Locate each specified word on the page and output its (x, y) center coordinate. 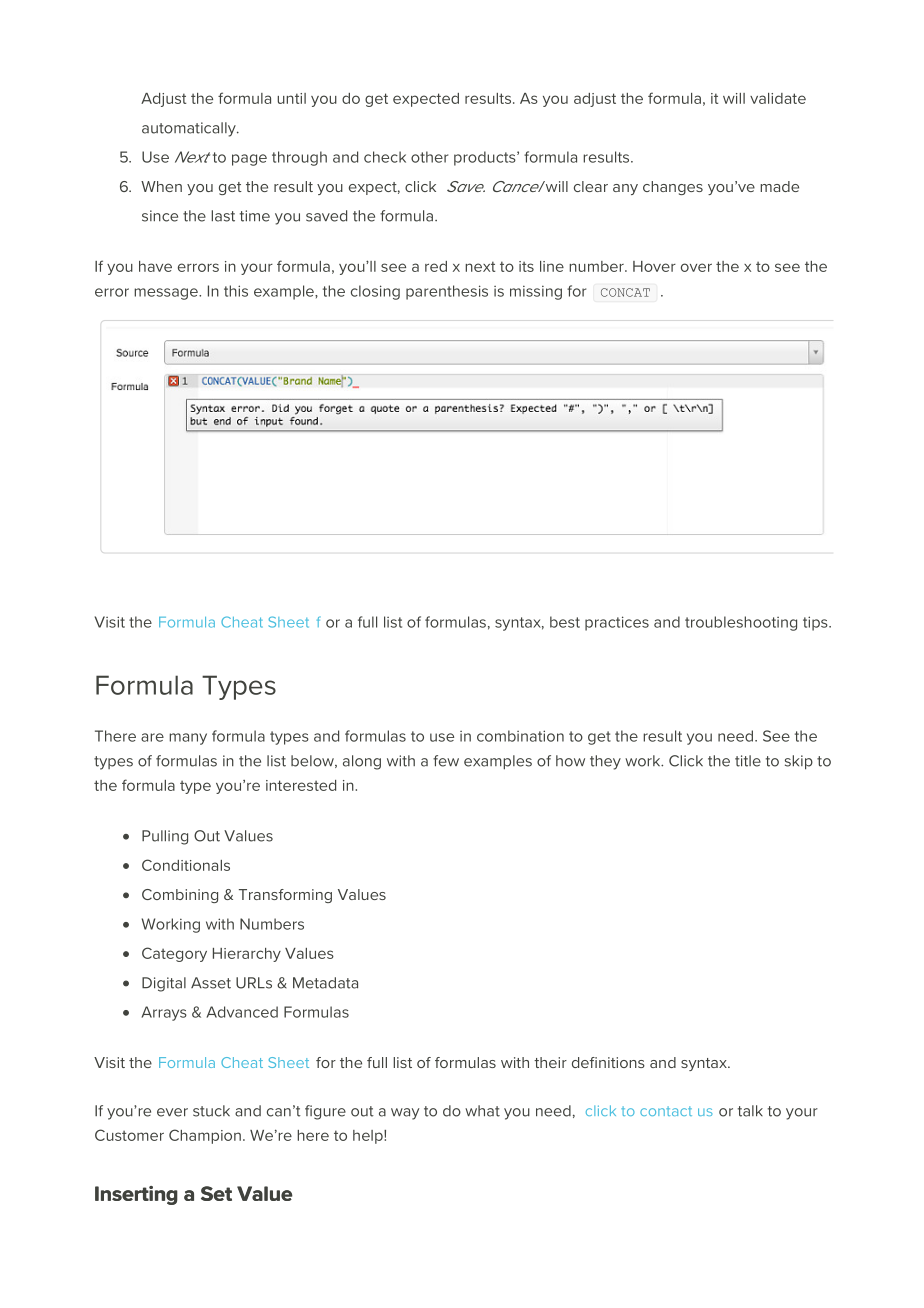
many (188, 739)
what (482, 1111)
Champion (205, 1136)
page (249, 160)
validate (778, 98)
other (429, 157)
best (565, 622)
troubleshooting (741, 623)
